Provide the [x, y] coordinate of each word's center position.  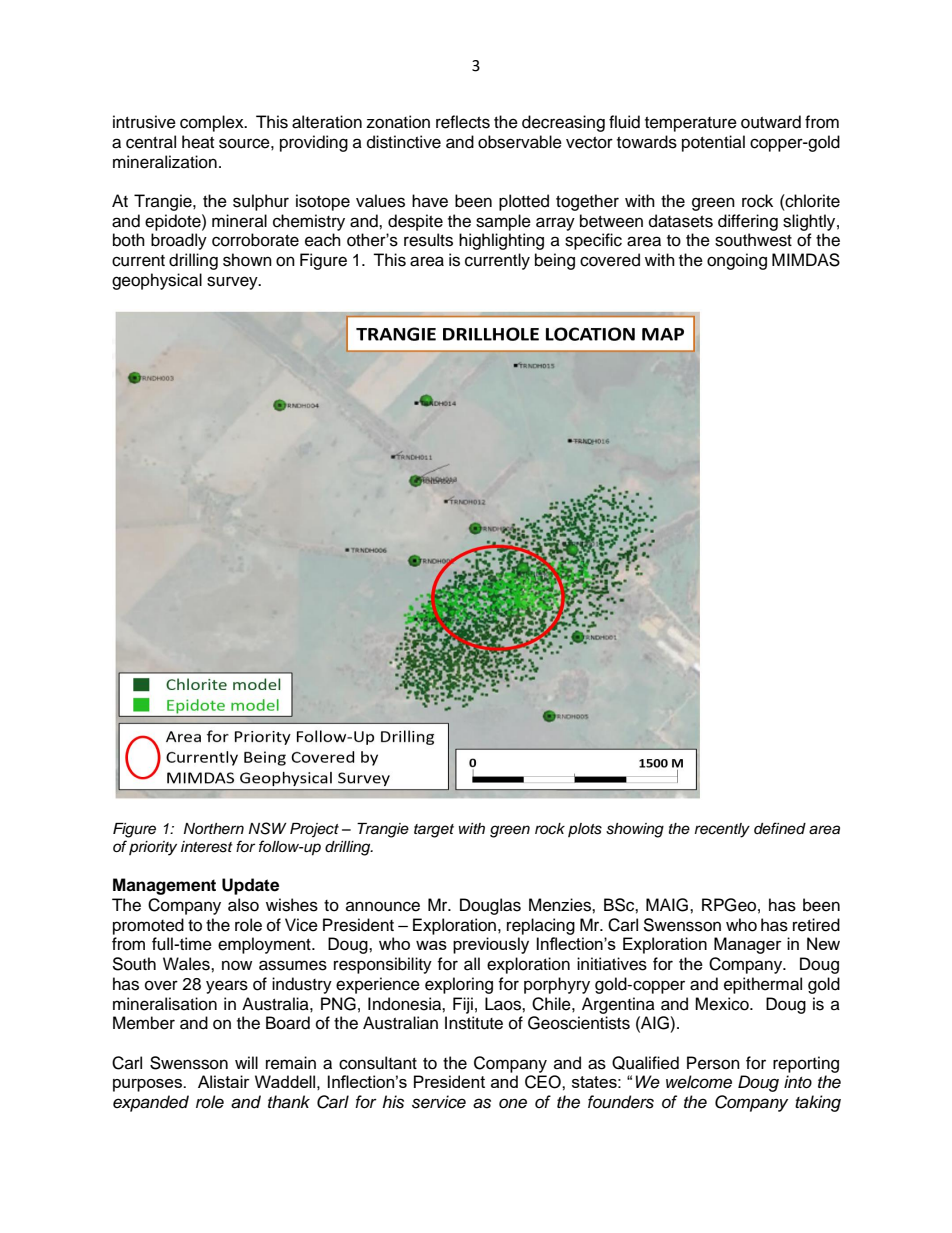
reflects [463, 122]
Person [713, 1063]
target [434, 831]
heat [198, 142]
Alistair [224, 1081]
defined [780, 828]
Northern [214, 828]
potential [713, 143]
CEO [544, 1082]
